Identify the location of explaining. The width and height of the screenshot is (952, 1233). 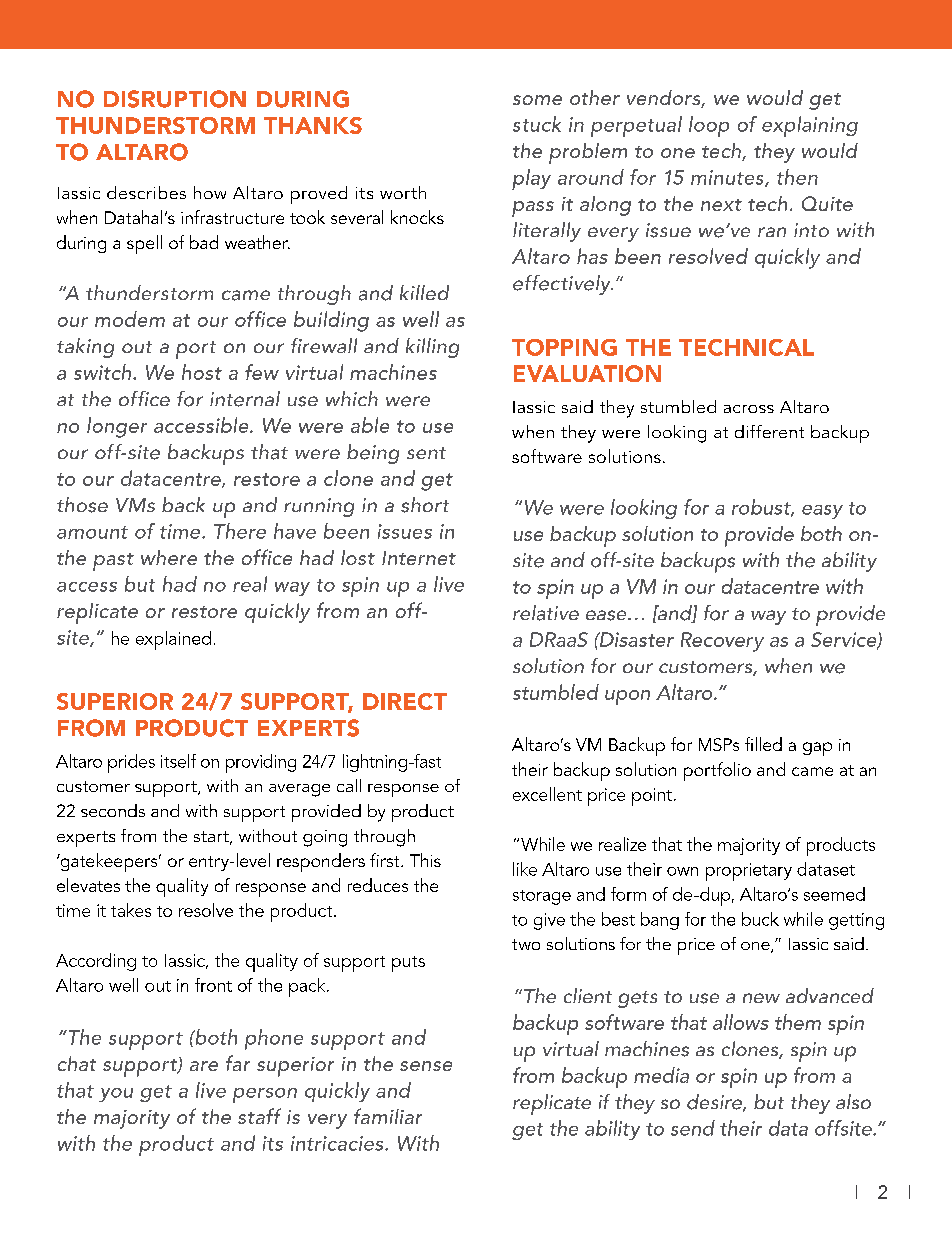
(810, 126).
